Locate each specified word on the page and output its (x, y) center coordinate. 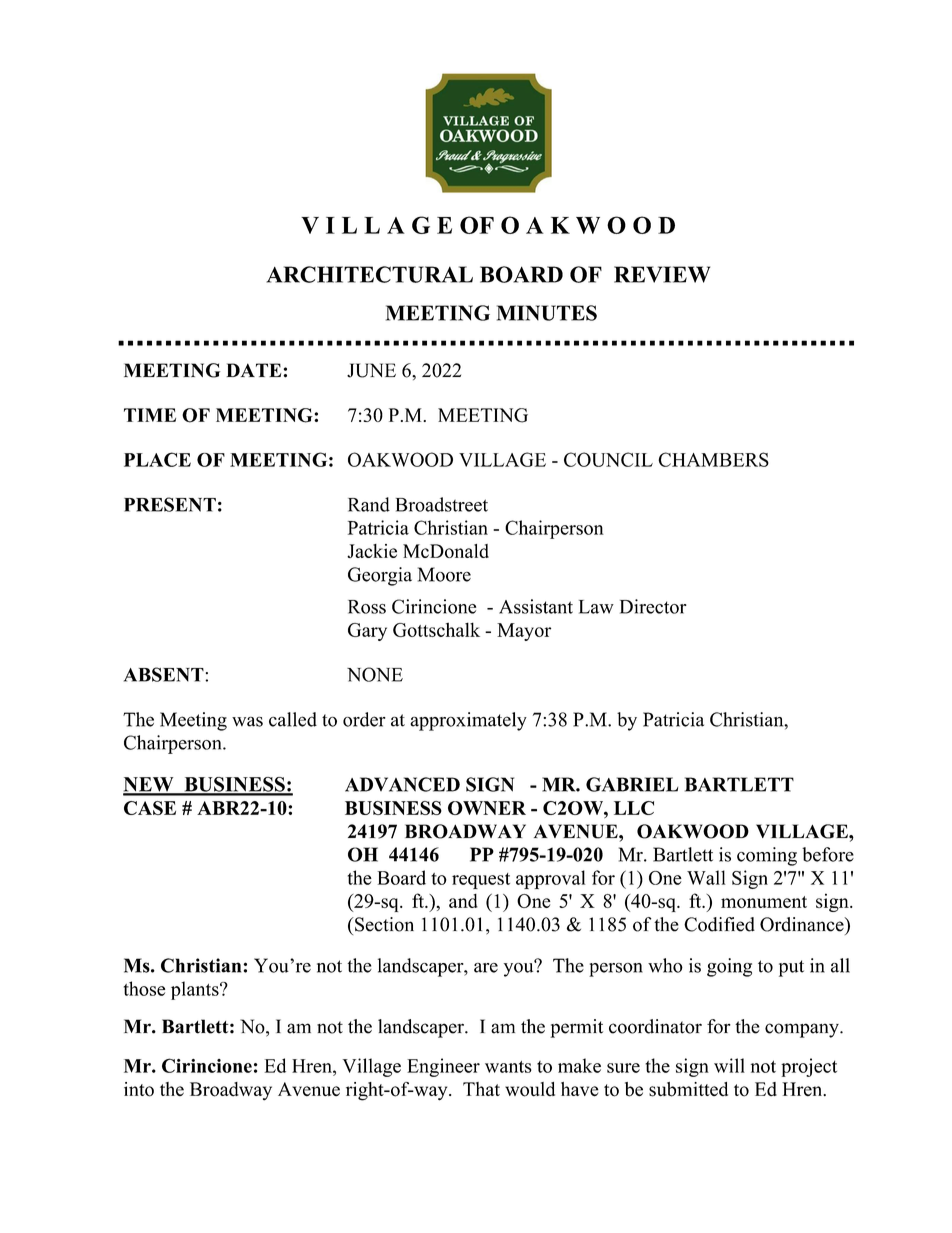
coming (767, 856)
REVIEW (662, 274)
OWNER (487, 808)
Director (653, 606)
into (139, 1089)
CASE (150, 808)
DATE (255, 370)
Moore (444, 574)
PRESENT (170, 504)
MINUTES (547, 313)
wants (508, 1067)
